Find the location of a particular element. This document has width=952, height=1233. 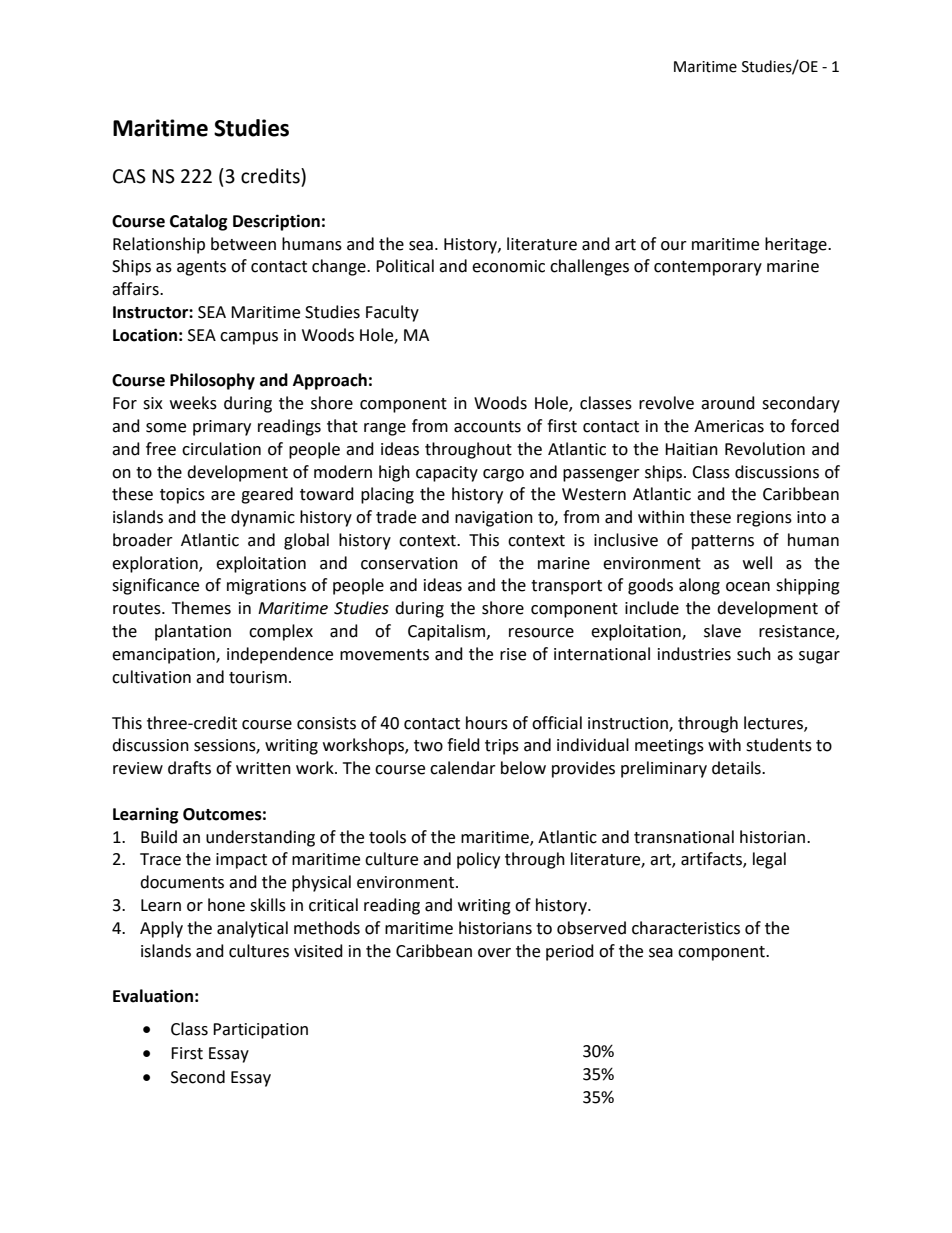

plantation is located at coordinates (193, 632).
